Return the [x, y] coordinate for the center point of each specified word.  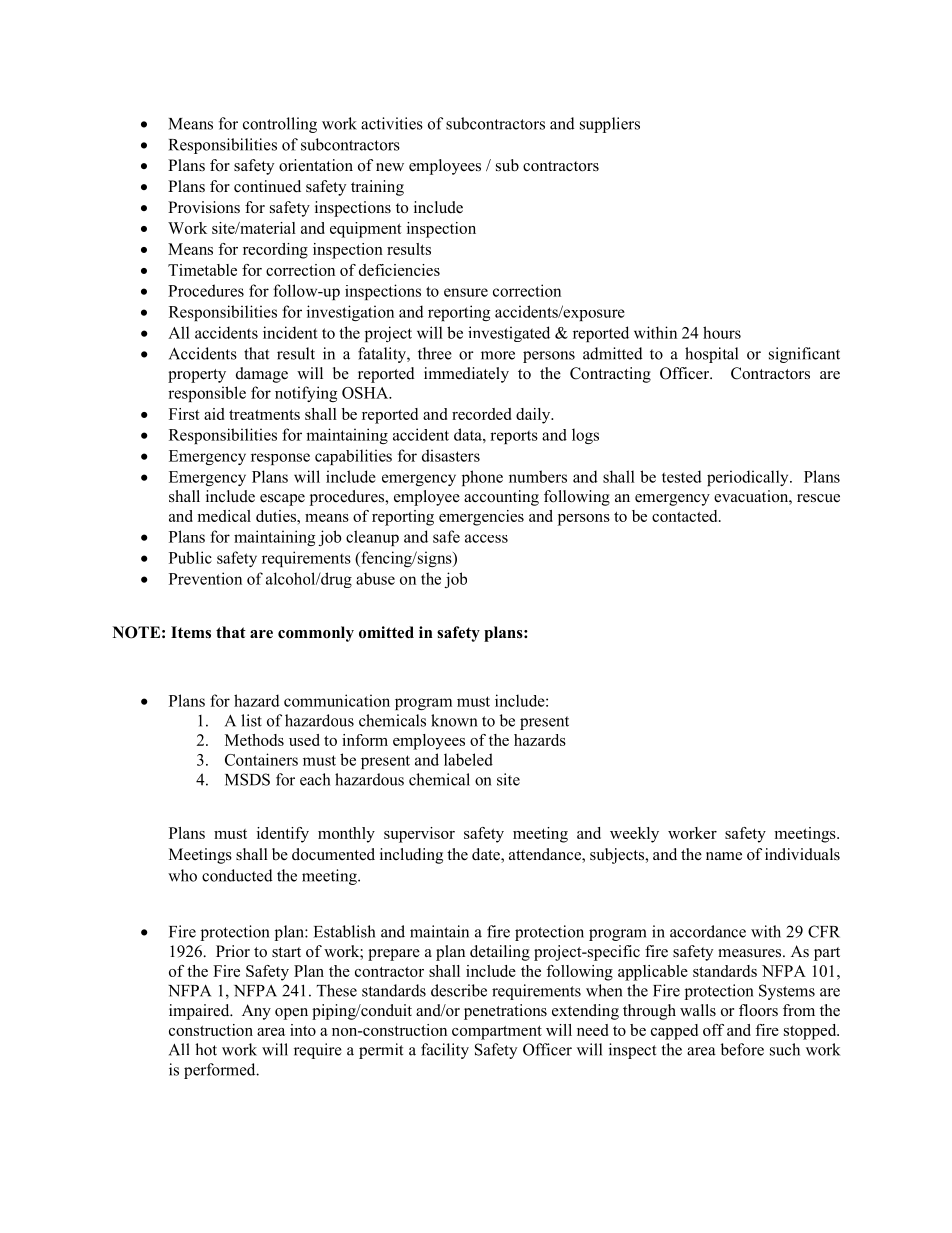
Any [256, 1012]
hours [722, 332]
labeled [468, 759]
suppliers [610, 125]
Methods [254, 740]
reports [514, 437]
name [724, 856]
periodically [749, 478]
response [280, 459]
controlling [280, 125]
